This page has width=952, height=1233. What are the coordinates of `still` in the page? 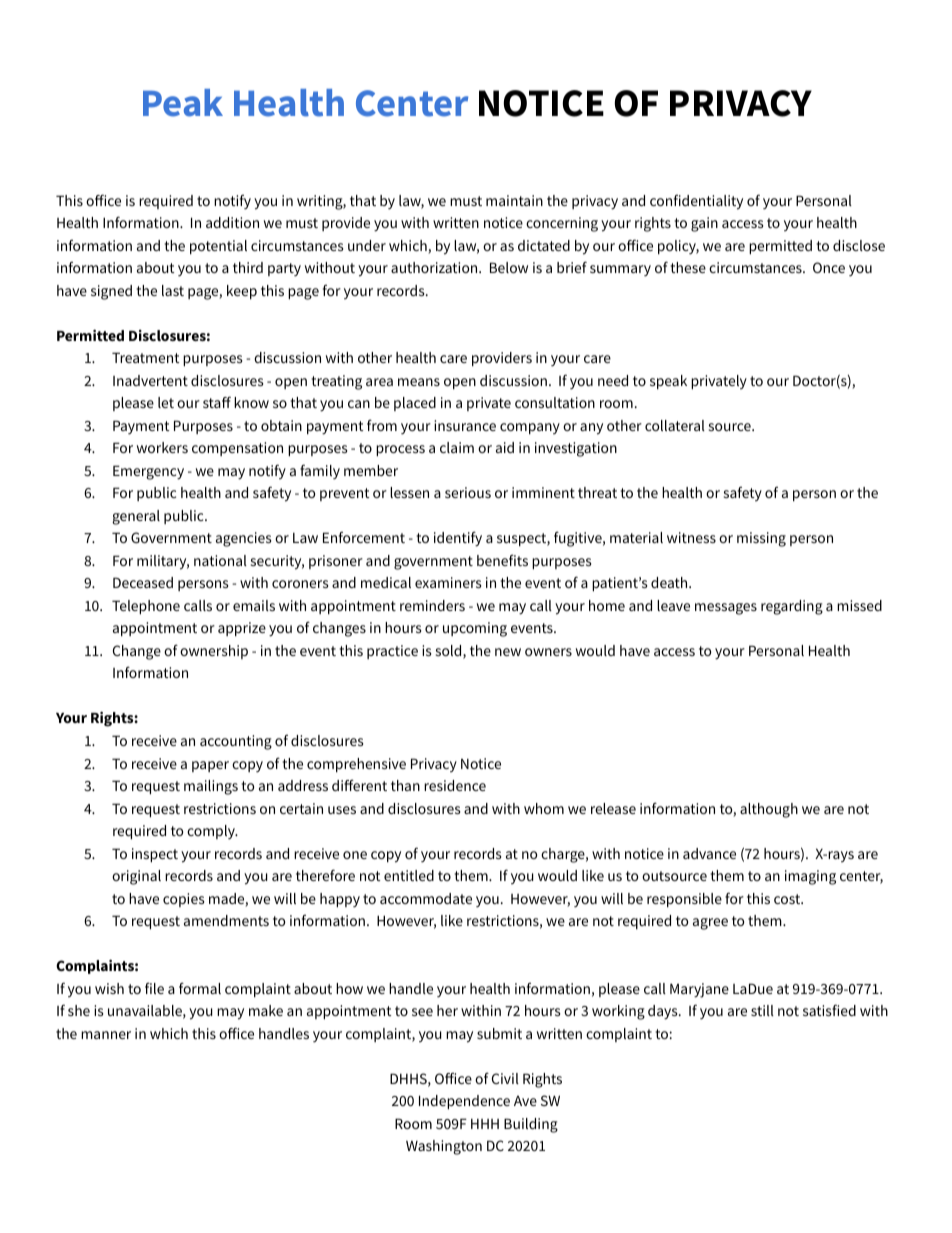 It's located at (762, 1010).
